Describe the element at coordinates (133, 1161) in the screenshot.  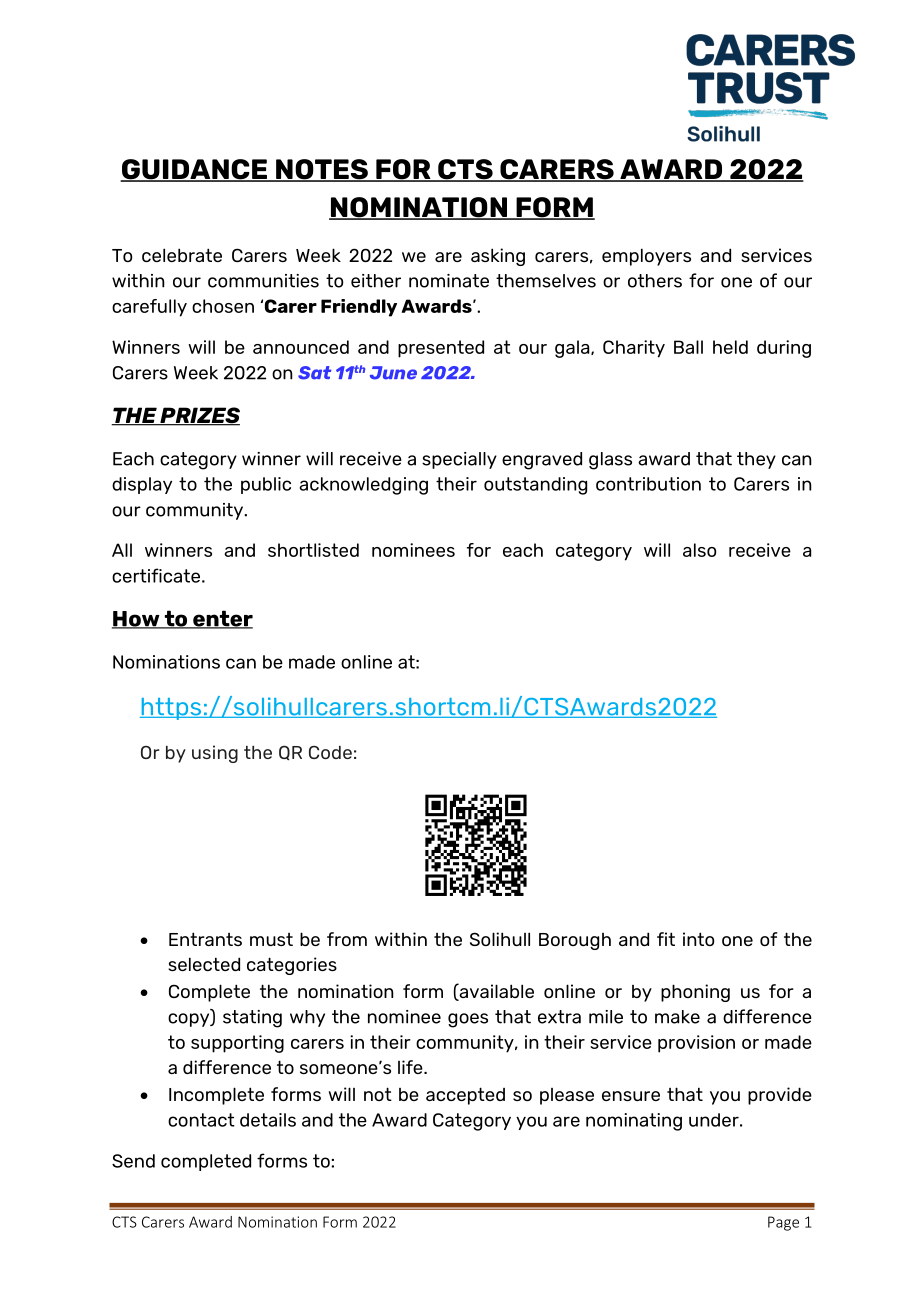
I see `Send` at that location.
